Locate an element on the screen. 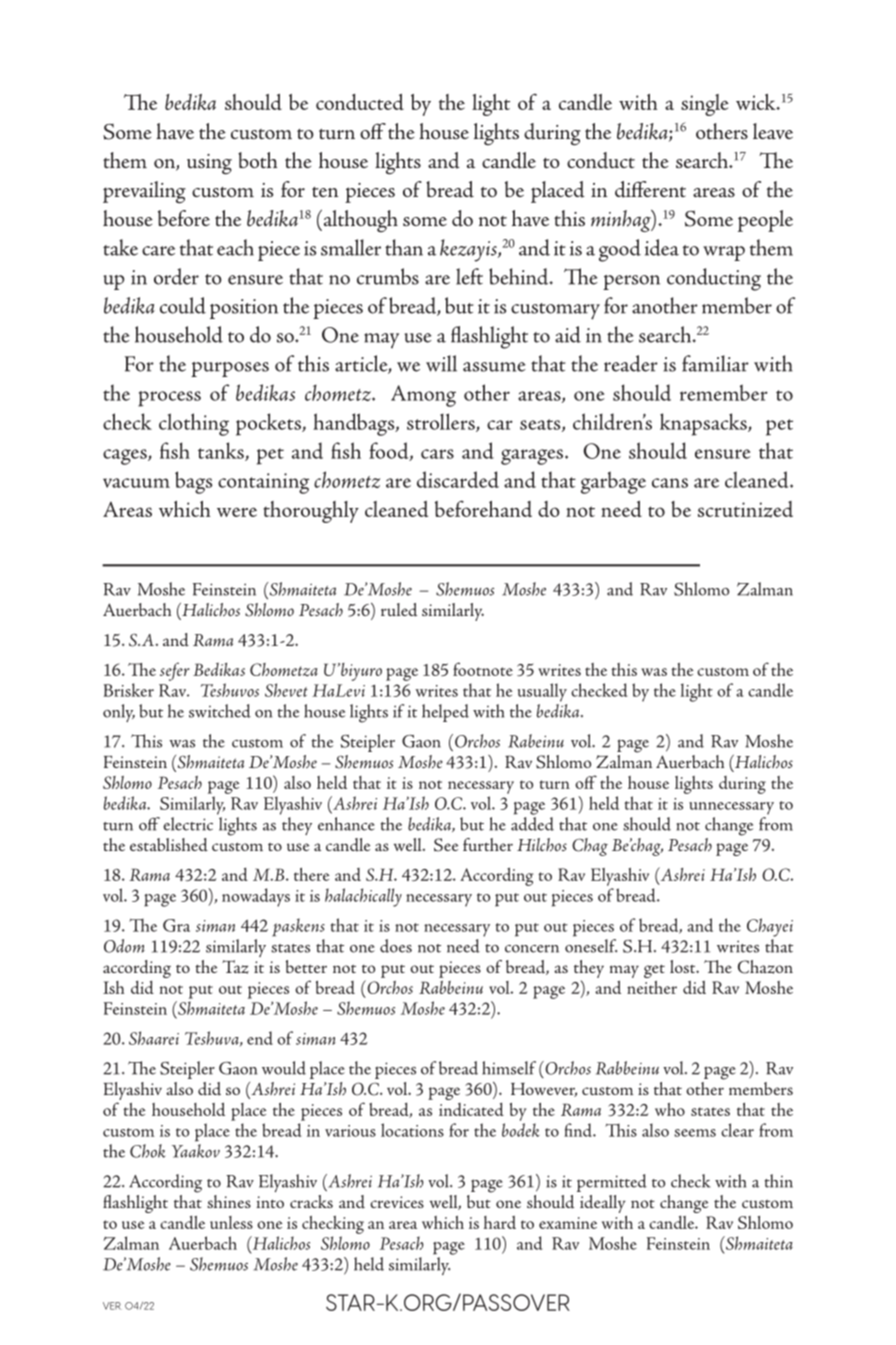 The height and width of the screenshot is (1345, 896). single is located at coordinates (705, 105).
